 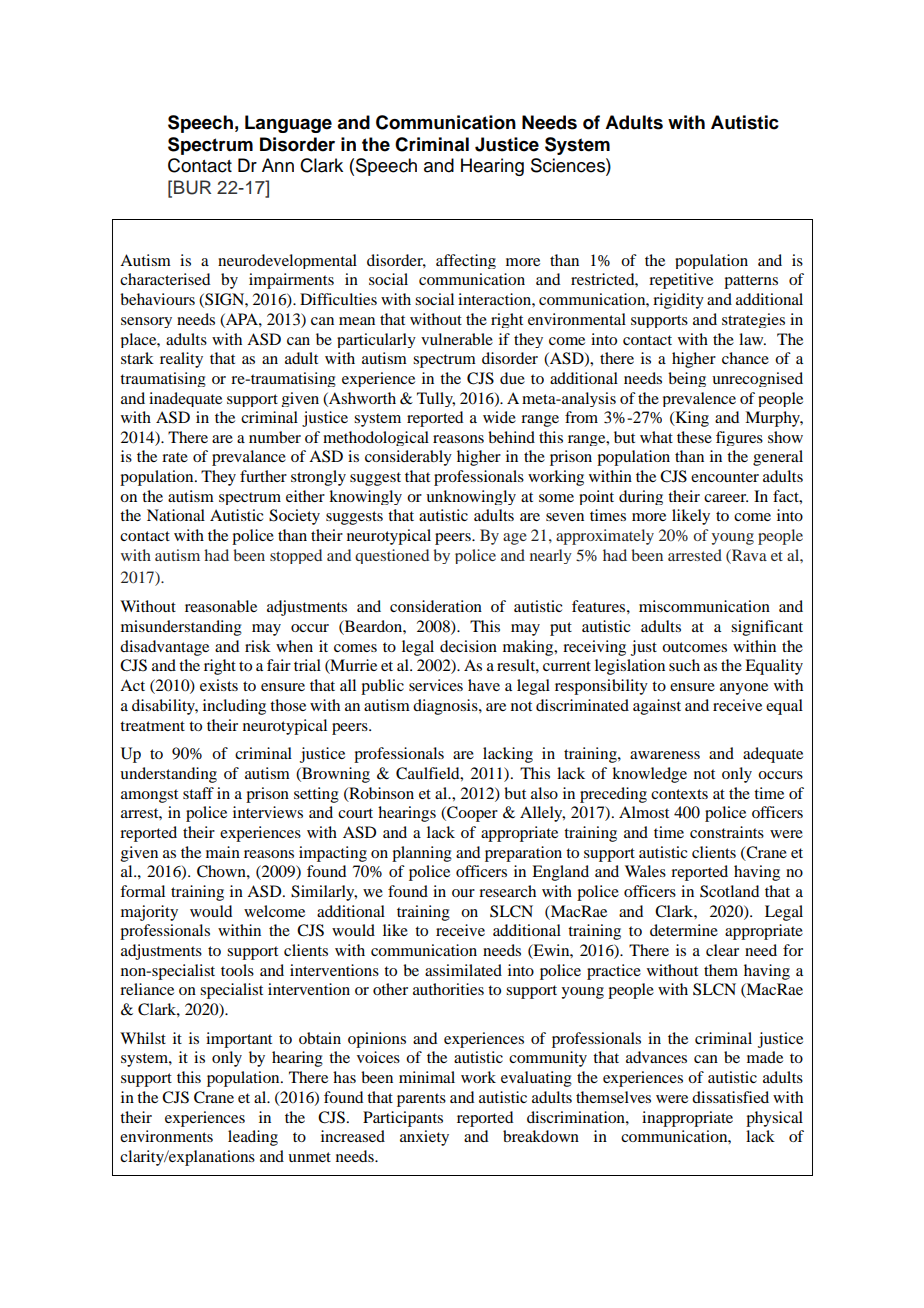 I want to click on prevalence, so click(x=699, y=399).
